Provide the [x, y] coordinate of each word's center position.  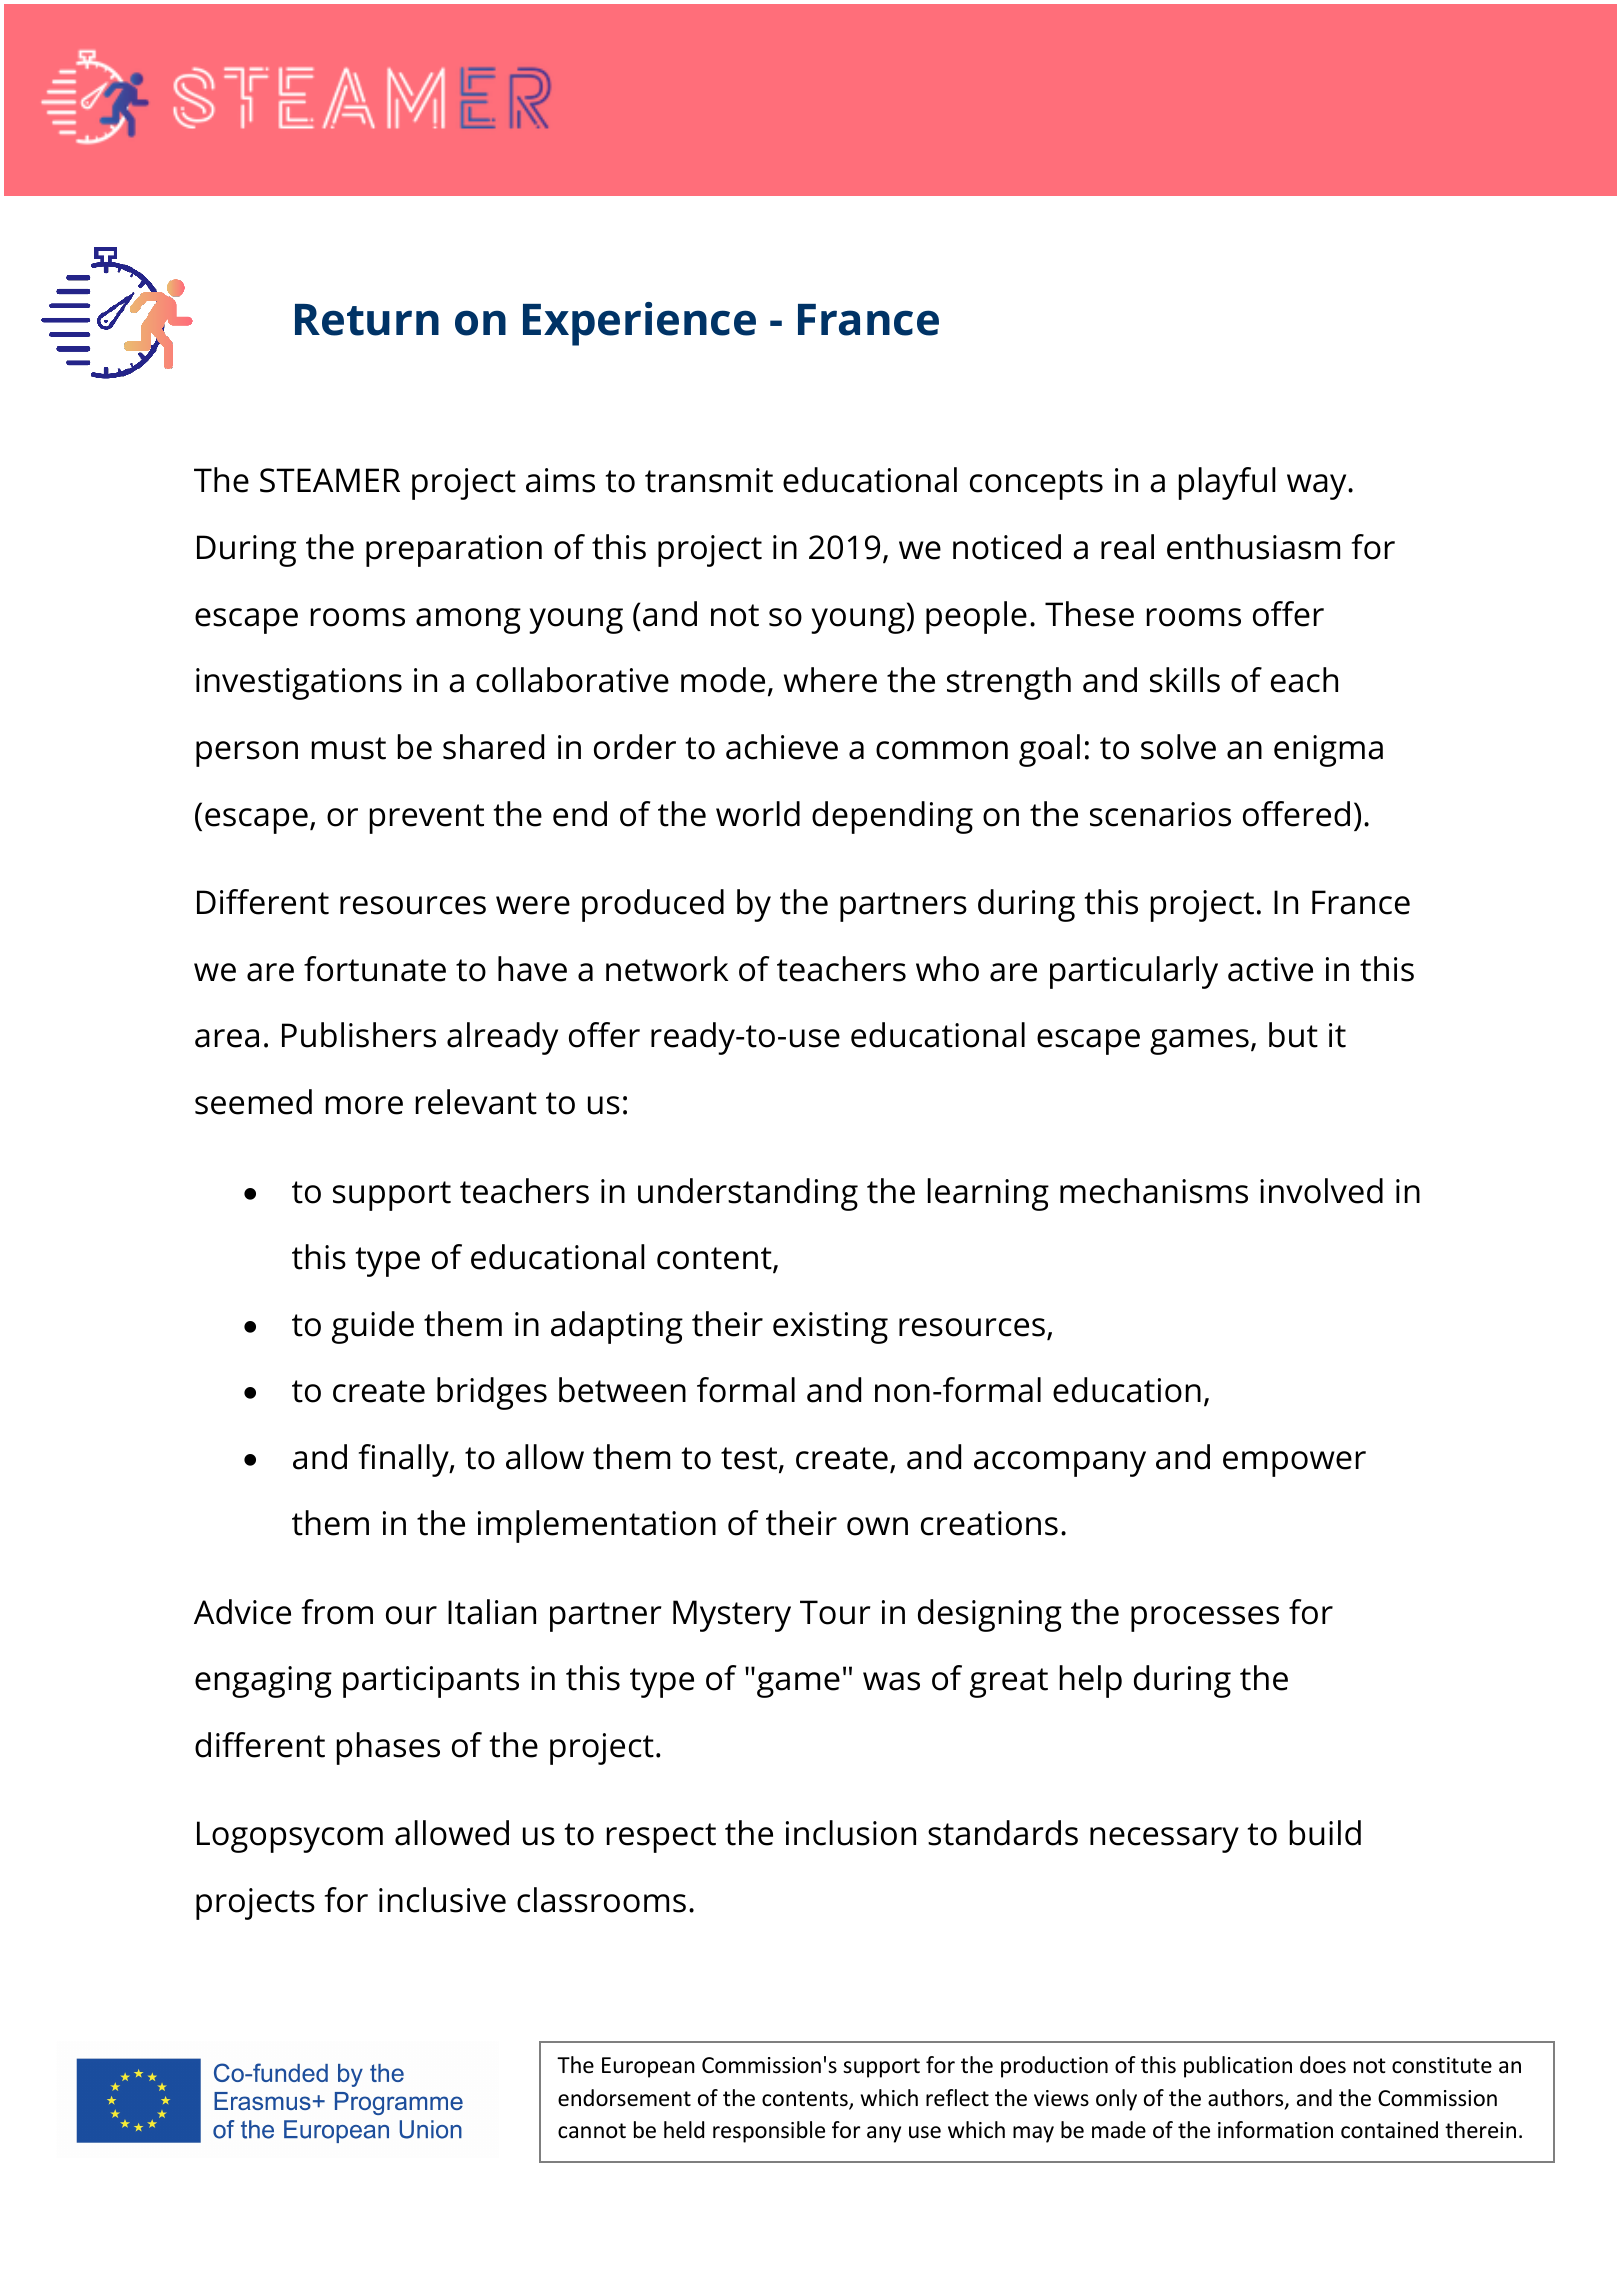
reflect [957, 2098]
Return [367, 320]
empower [1294, 1464]
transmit [709, 480]
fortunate [375, 969]
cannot [592, 2131]
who [947, 969]
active [1270, 969]
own [877, 1526]
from [337, 1612]
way [1318, 487]
